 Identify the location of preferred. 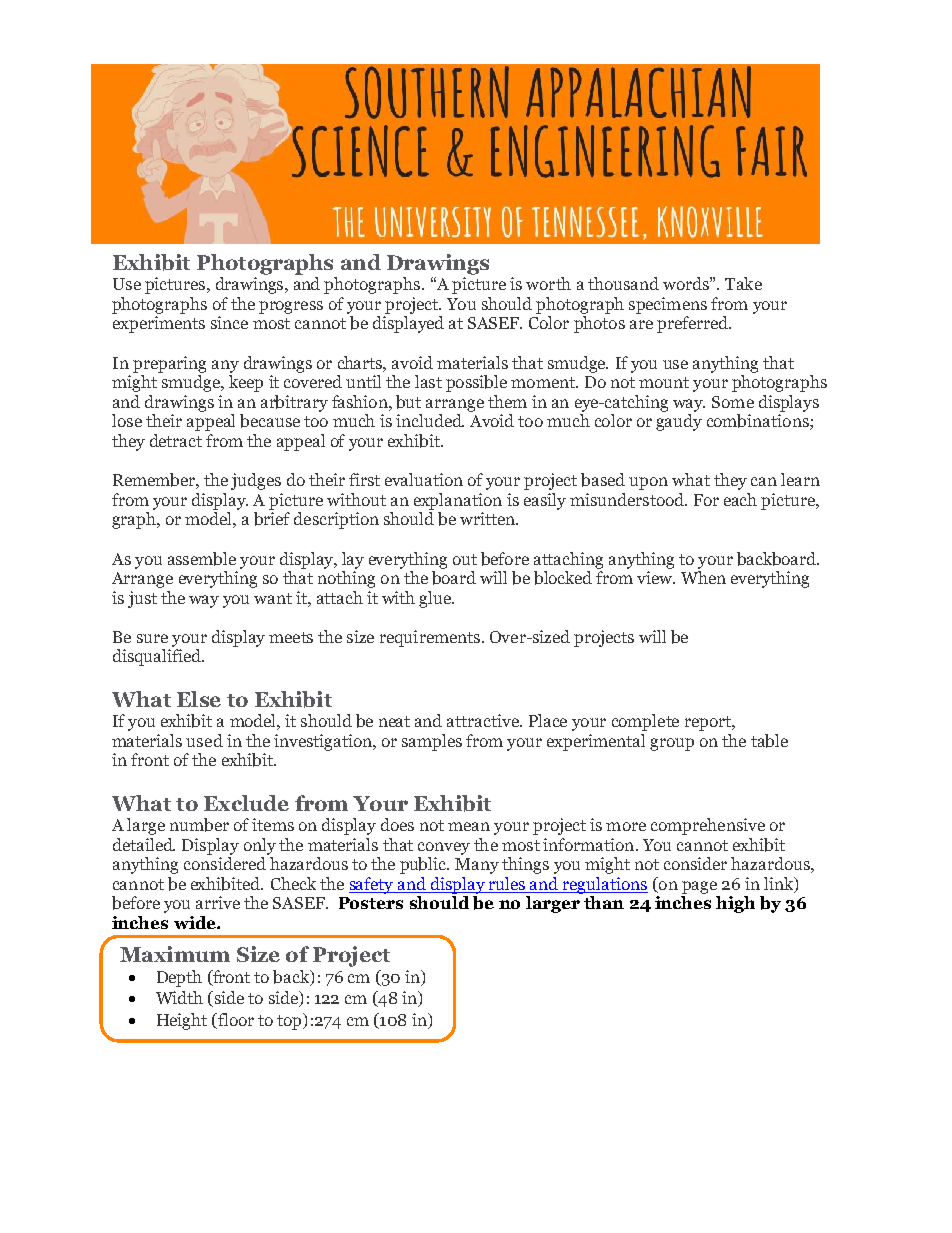
(693, 324).
